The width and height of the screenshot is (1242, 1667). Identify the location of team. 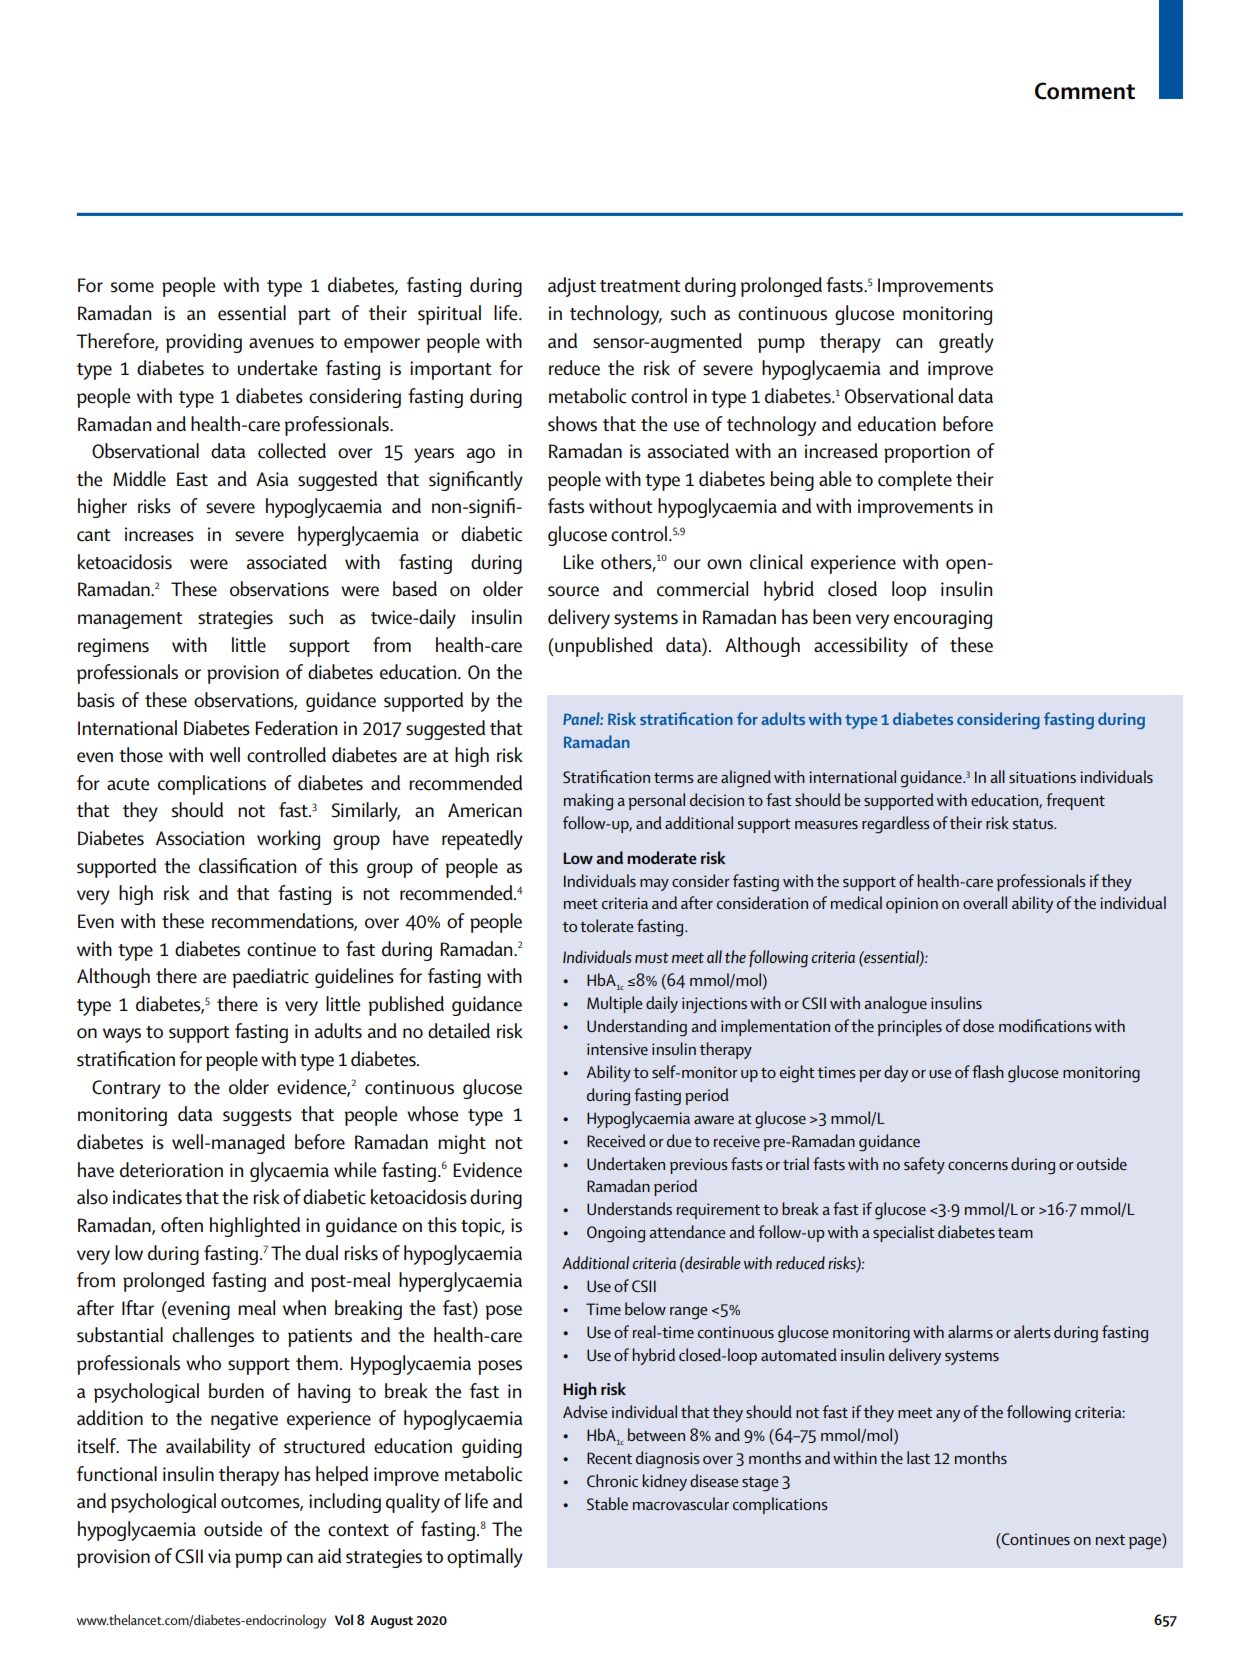
(1015, 1233).
